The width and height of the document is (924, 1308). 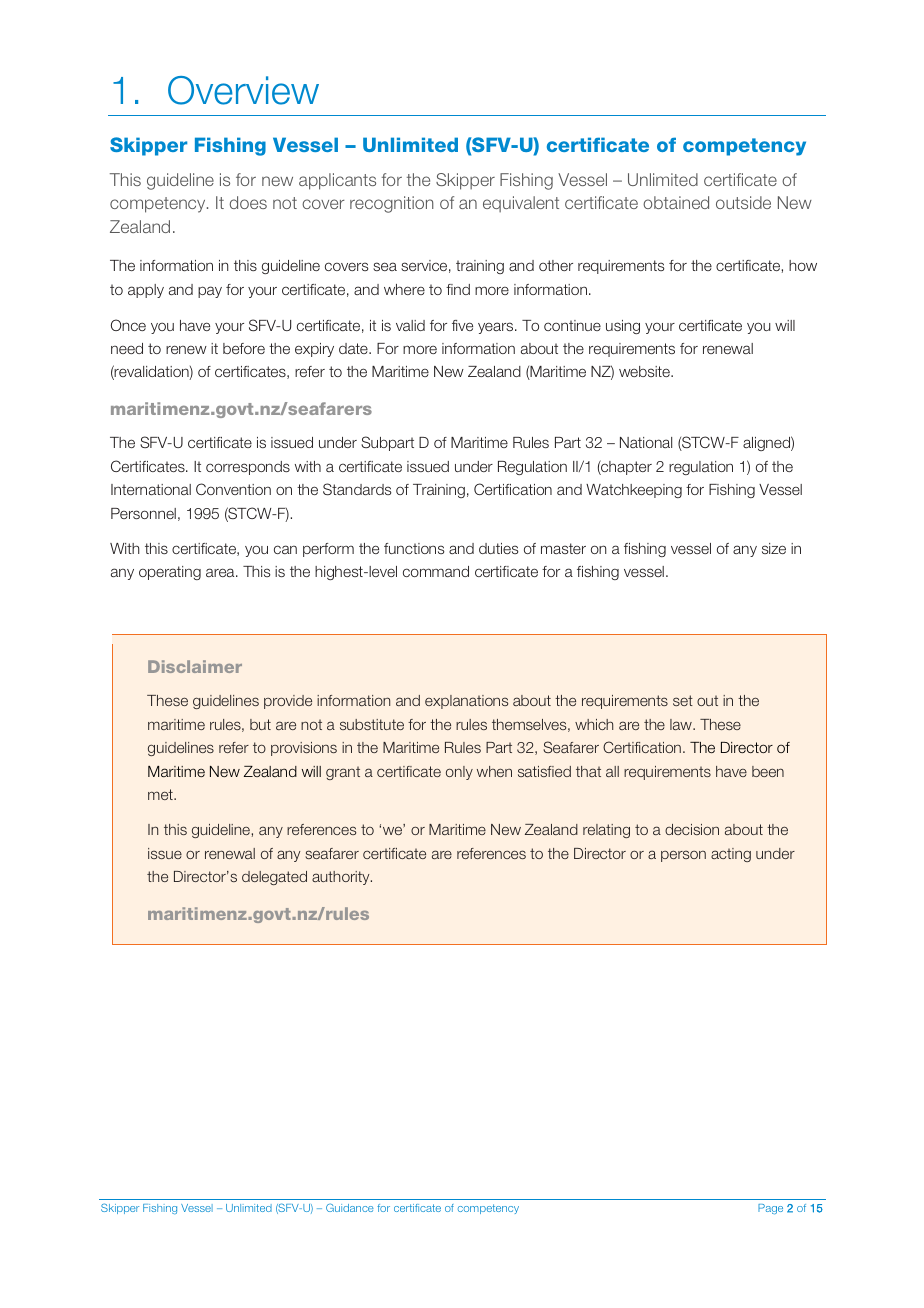 I want to click on only, so click(x=459, y=773).
